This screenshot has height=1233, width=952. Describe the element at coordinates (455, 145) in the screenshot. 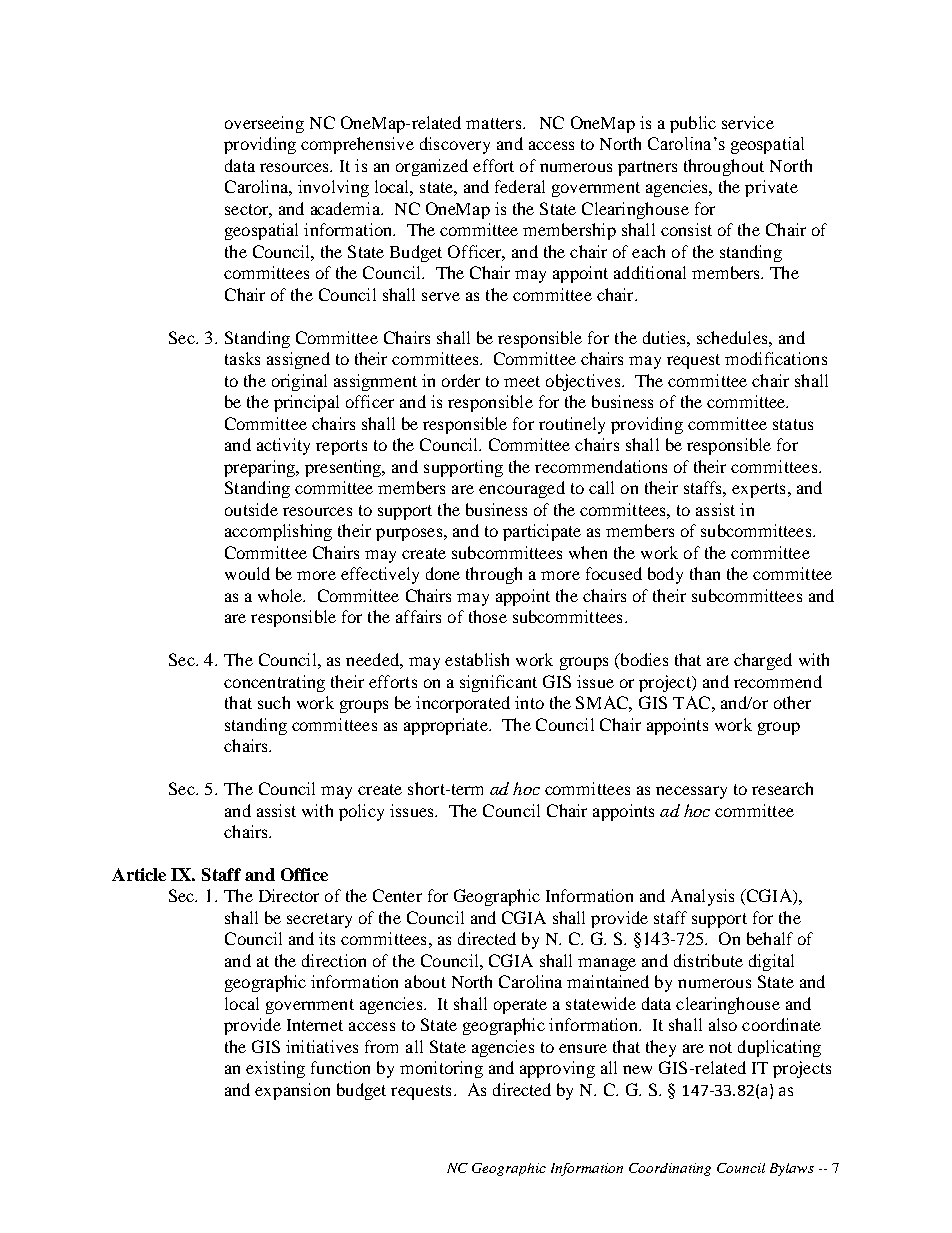

I see `discovery` at that location.
